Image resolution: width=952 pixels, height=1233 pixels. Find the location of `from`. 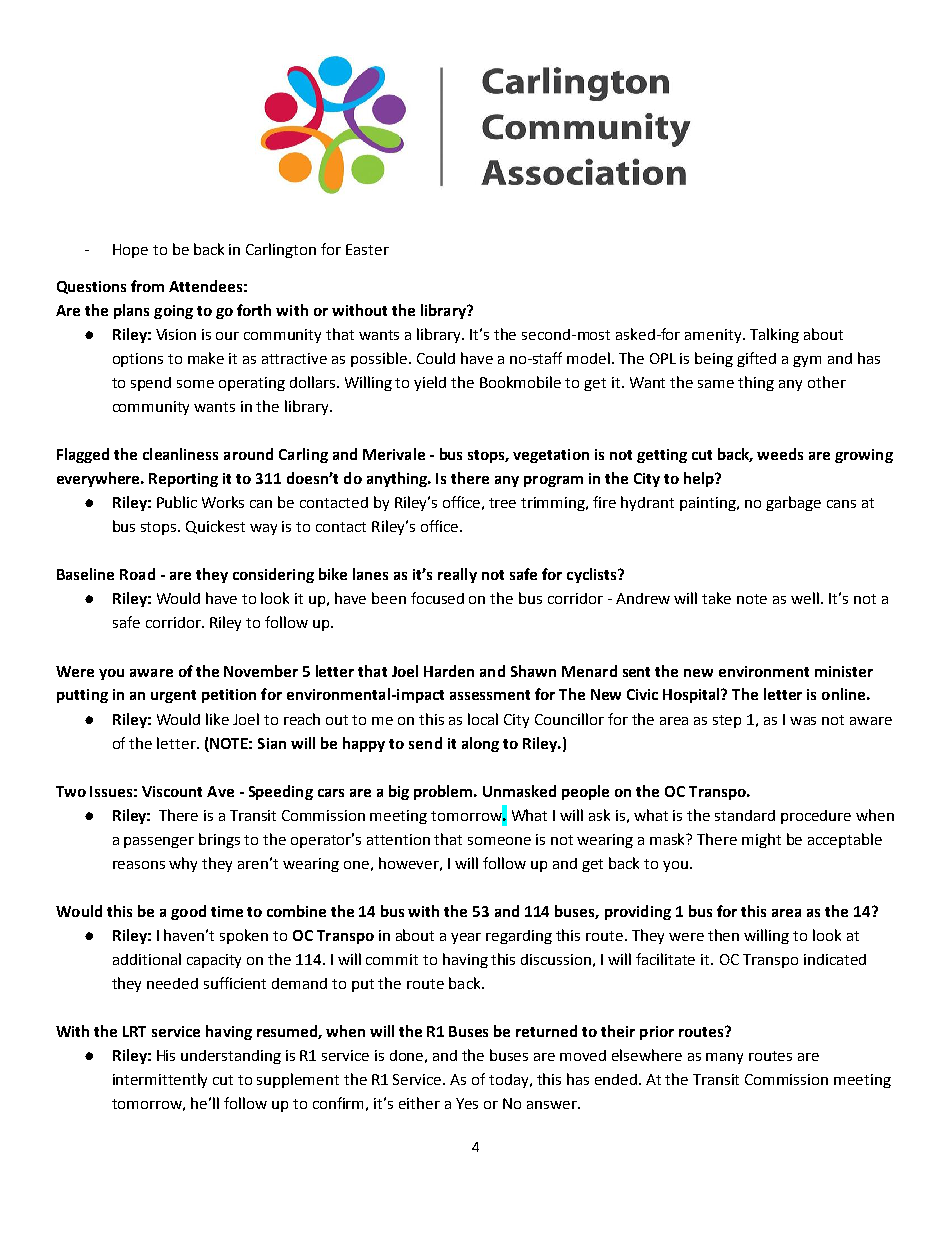

from is located at coordinates (147, 286).
